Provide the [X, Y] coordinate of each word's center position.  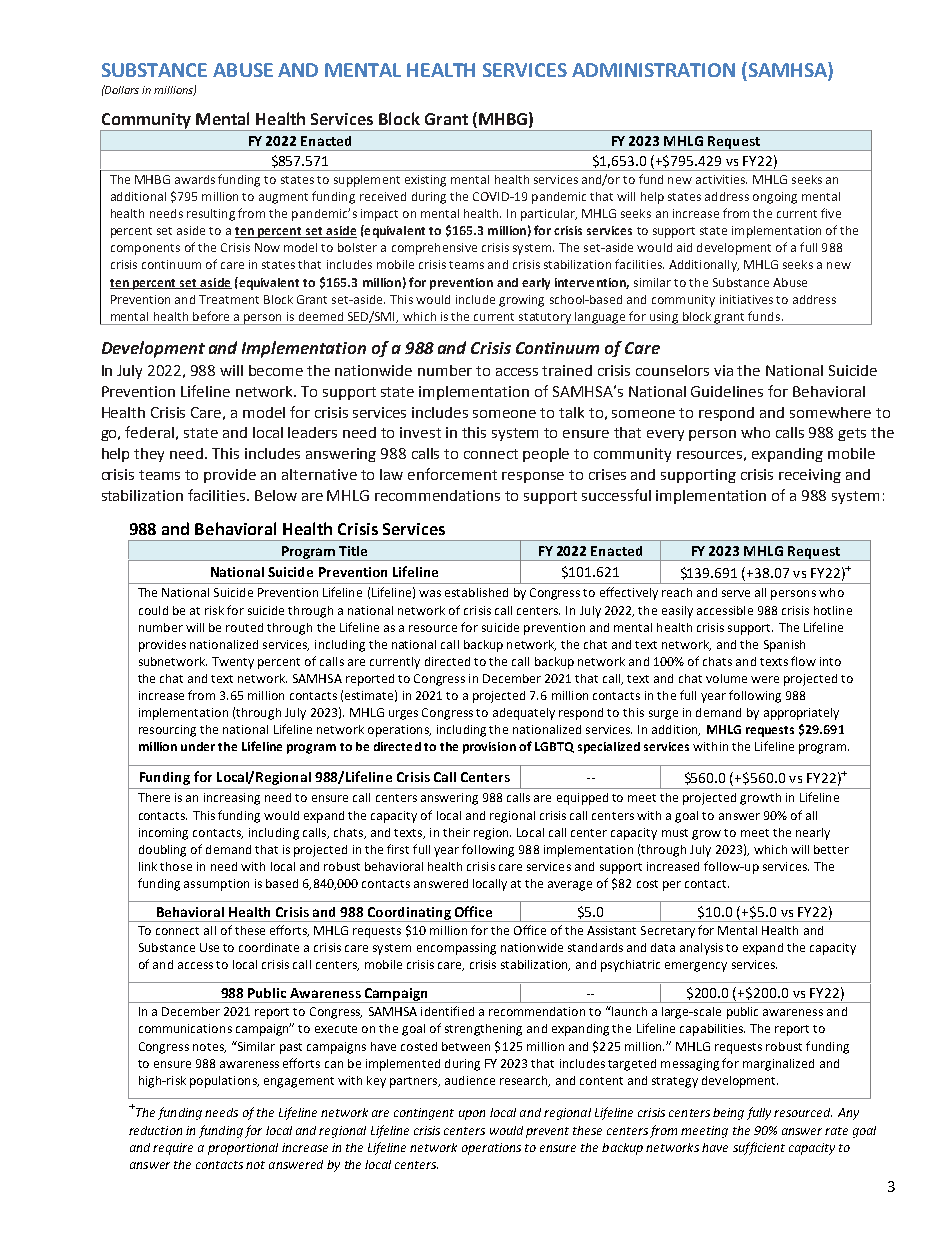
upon [472, 1115]
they [149, 455]
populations [224, 1082]
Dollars [121, 89]
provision [489, 748]
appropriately [801, 714]
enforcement [452, 474]
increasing [232, 799]
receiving [810, 476]
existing [425, 181]
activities [721, 179]
